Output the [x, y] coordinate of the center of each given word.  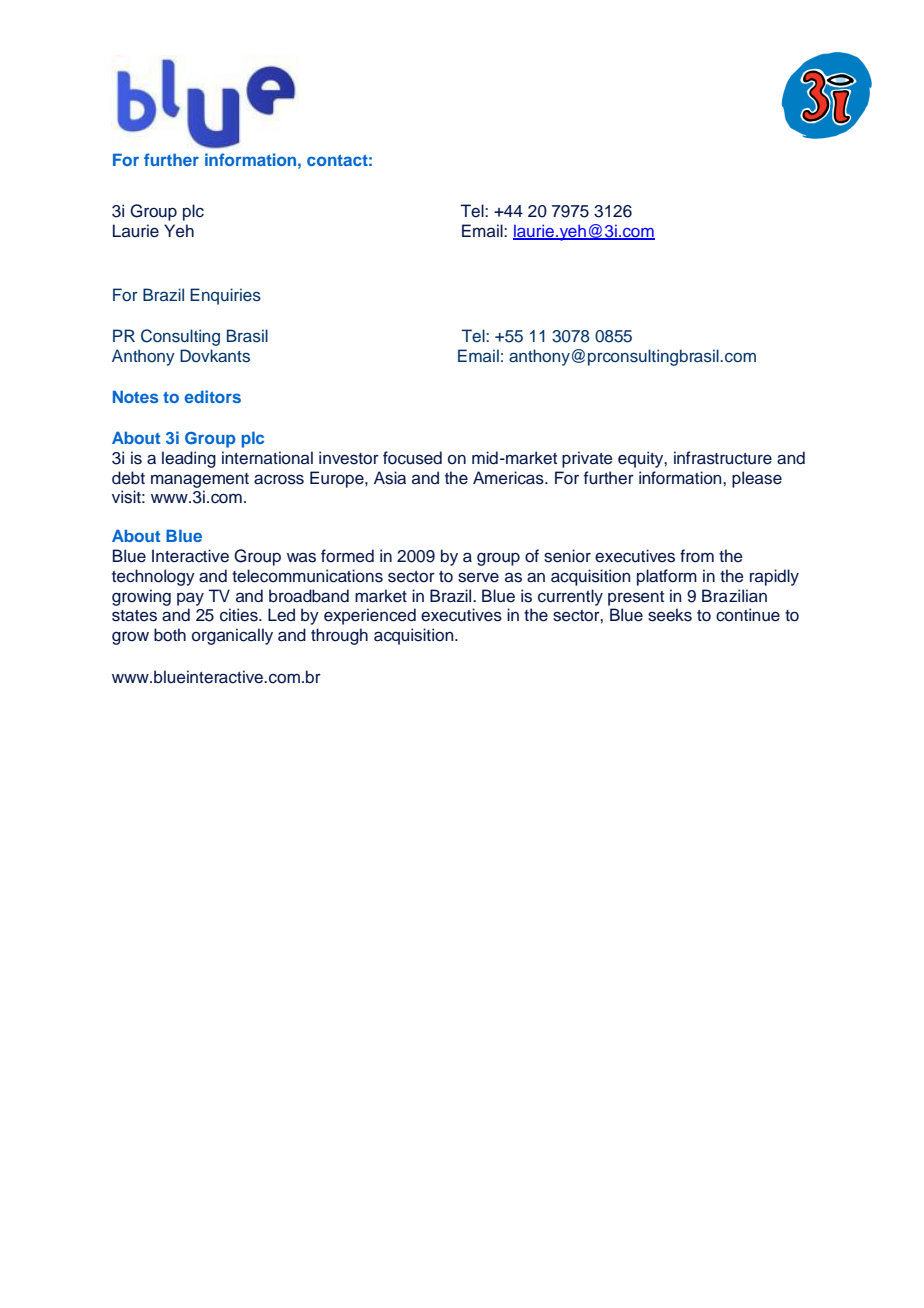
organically [232, 636]
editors [212, 396]
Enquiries [225, 296]
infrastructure [723, 458]
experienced [370, 616]
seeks [670, 615]
